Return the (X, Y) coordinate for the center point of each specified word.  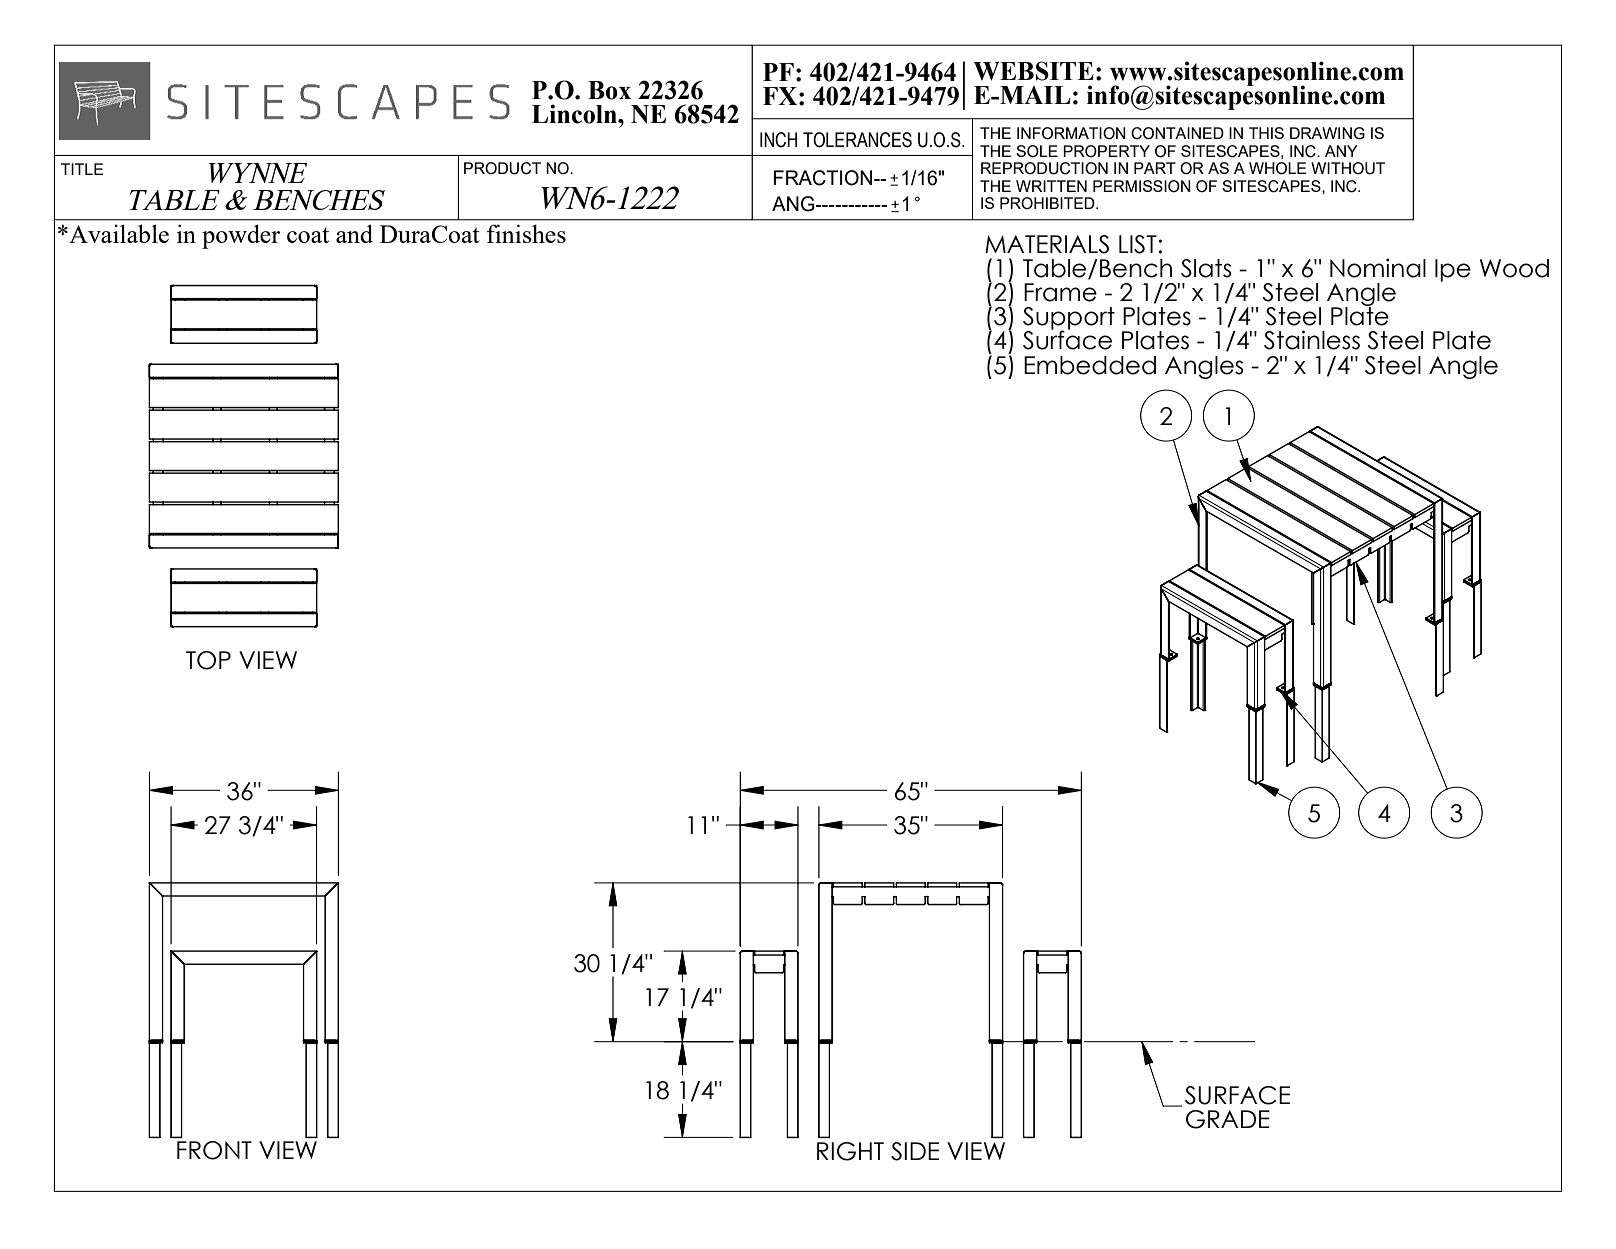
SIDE (915, 1151)
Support (1069, 319)
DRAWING (1327, 133)
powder (241, 236)
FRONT (214, 1150)
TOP (208, 660)
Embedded (1090, 365)
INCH (778, 140)
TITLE (82, 169)
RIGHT (850, 1151)
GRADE (1228, 1119)
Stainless (1312, 340)
